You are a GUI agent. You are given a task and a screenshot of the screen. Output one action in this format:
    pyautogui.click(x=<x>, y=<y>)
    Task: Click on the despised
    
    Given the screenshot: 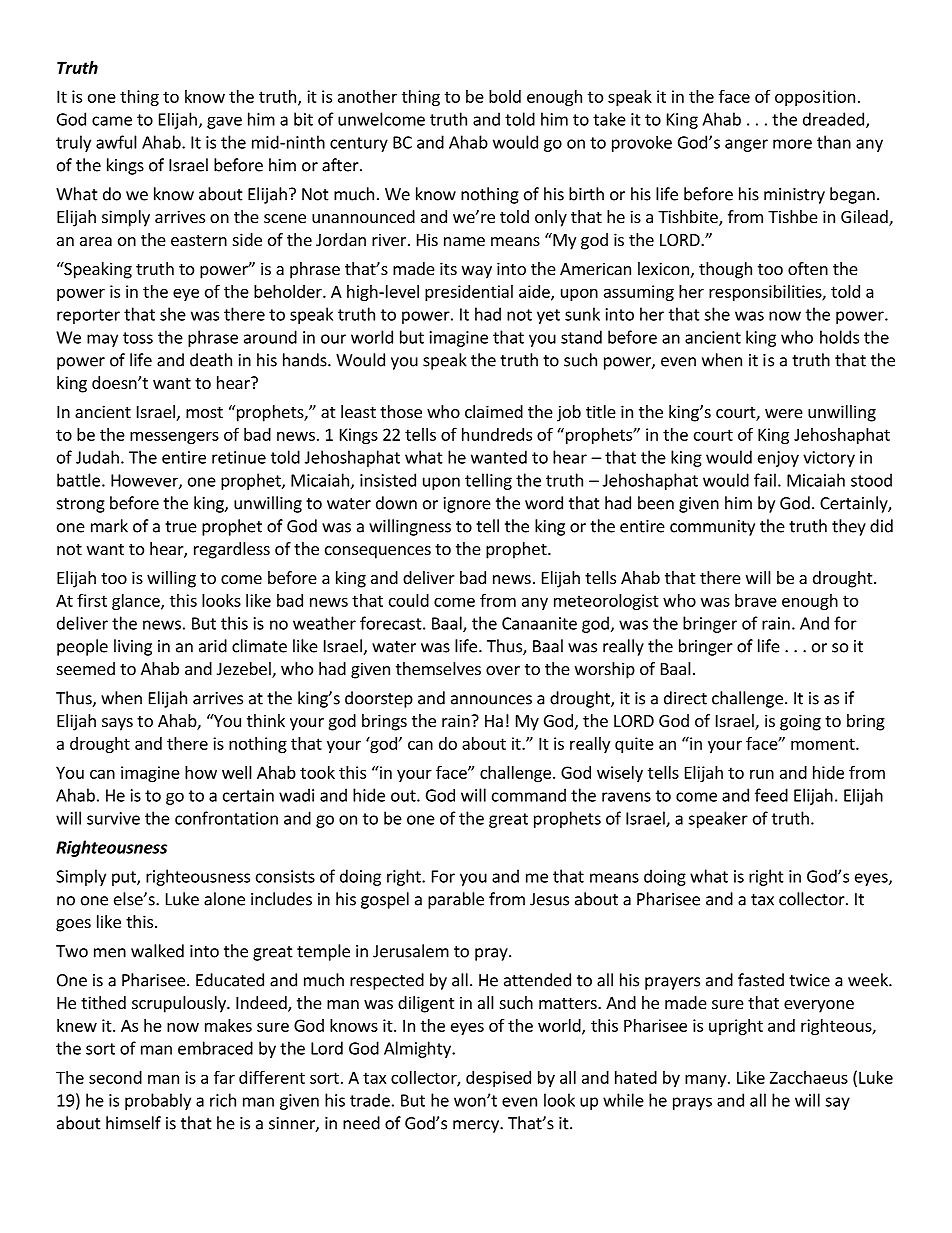 What is the action you would take?
    pyautogui.click(x=498, y=1079)
